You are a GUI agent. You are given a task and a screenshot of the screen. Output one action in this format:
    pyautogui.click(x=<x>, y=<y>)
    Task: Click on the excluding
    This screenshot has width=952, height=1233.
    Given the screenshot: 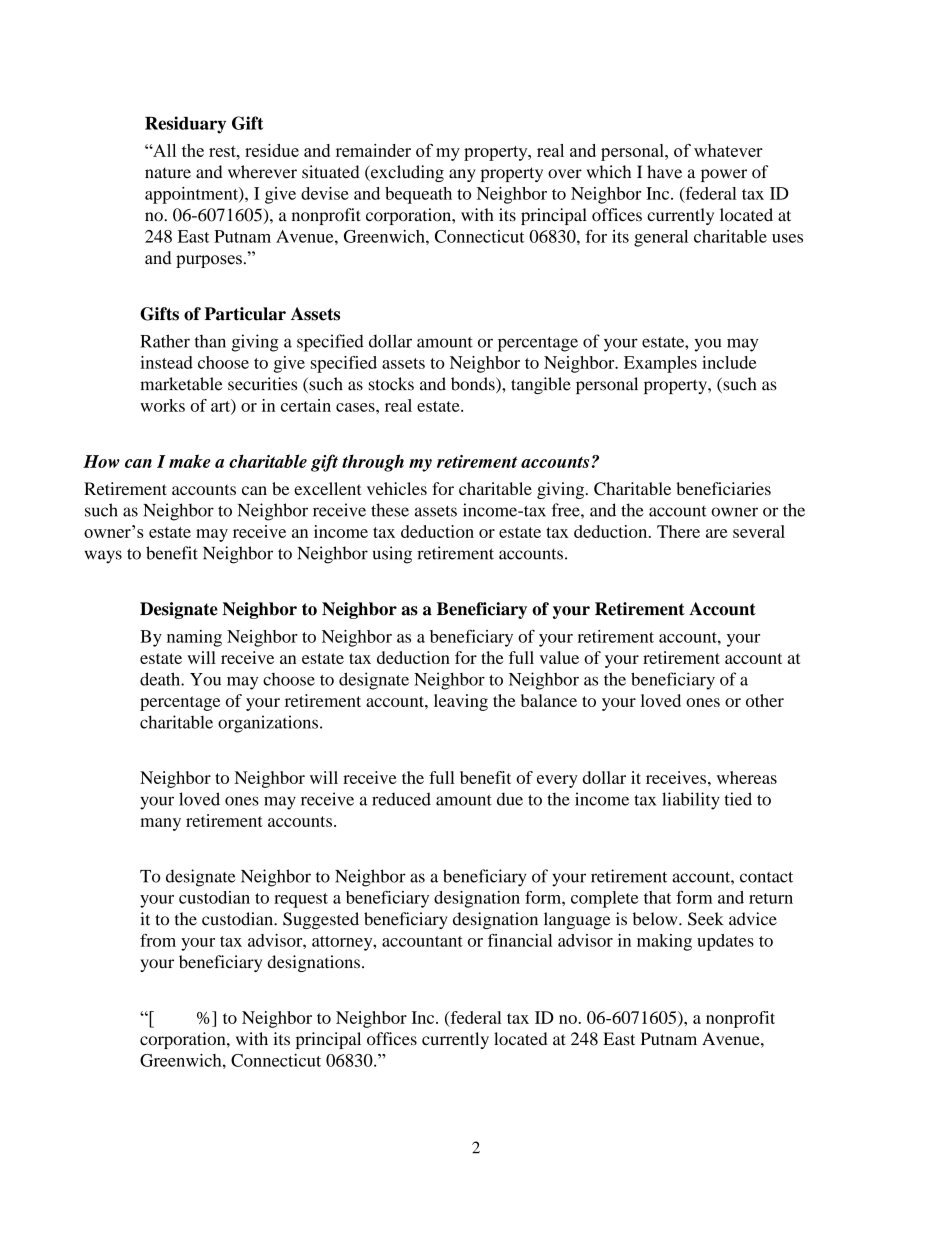 What is the action you would take?
    pyautogui.click(x=406, y=173)
